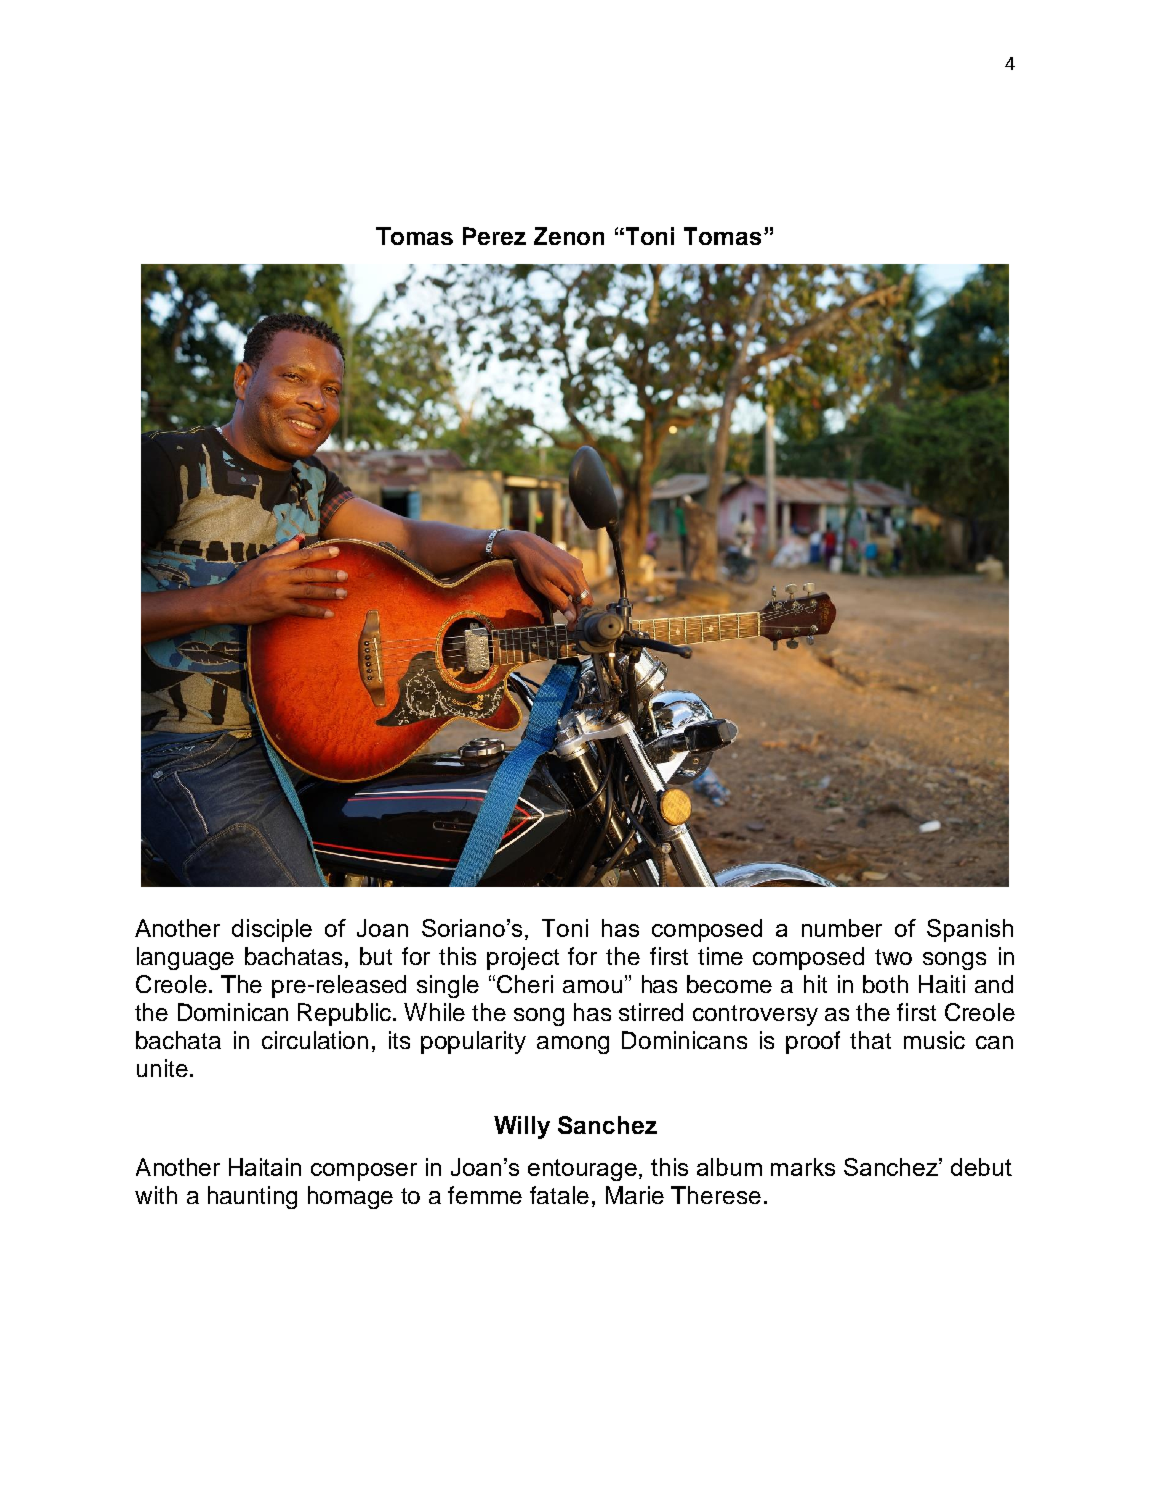 The image size is (1151, 1490). What do you see at coordinates (584, 1170) in the screenshot?
I see `entourage` at bounding box center [584, 1170].
